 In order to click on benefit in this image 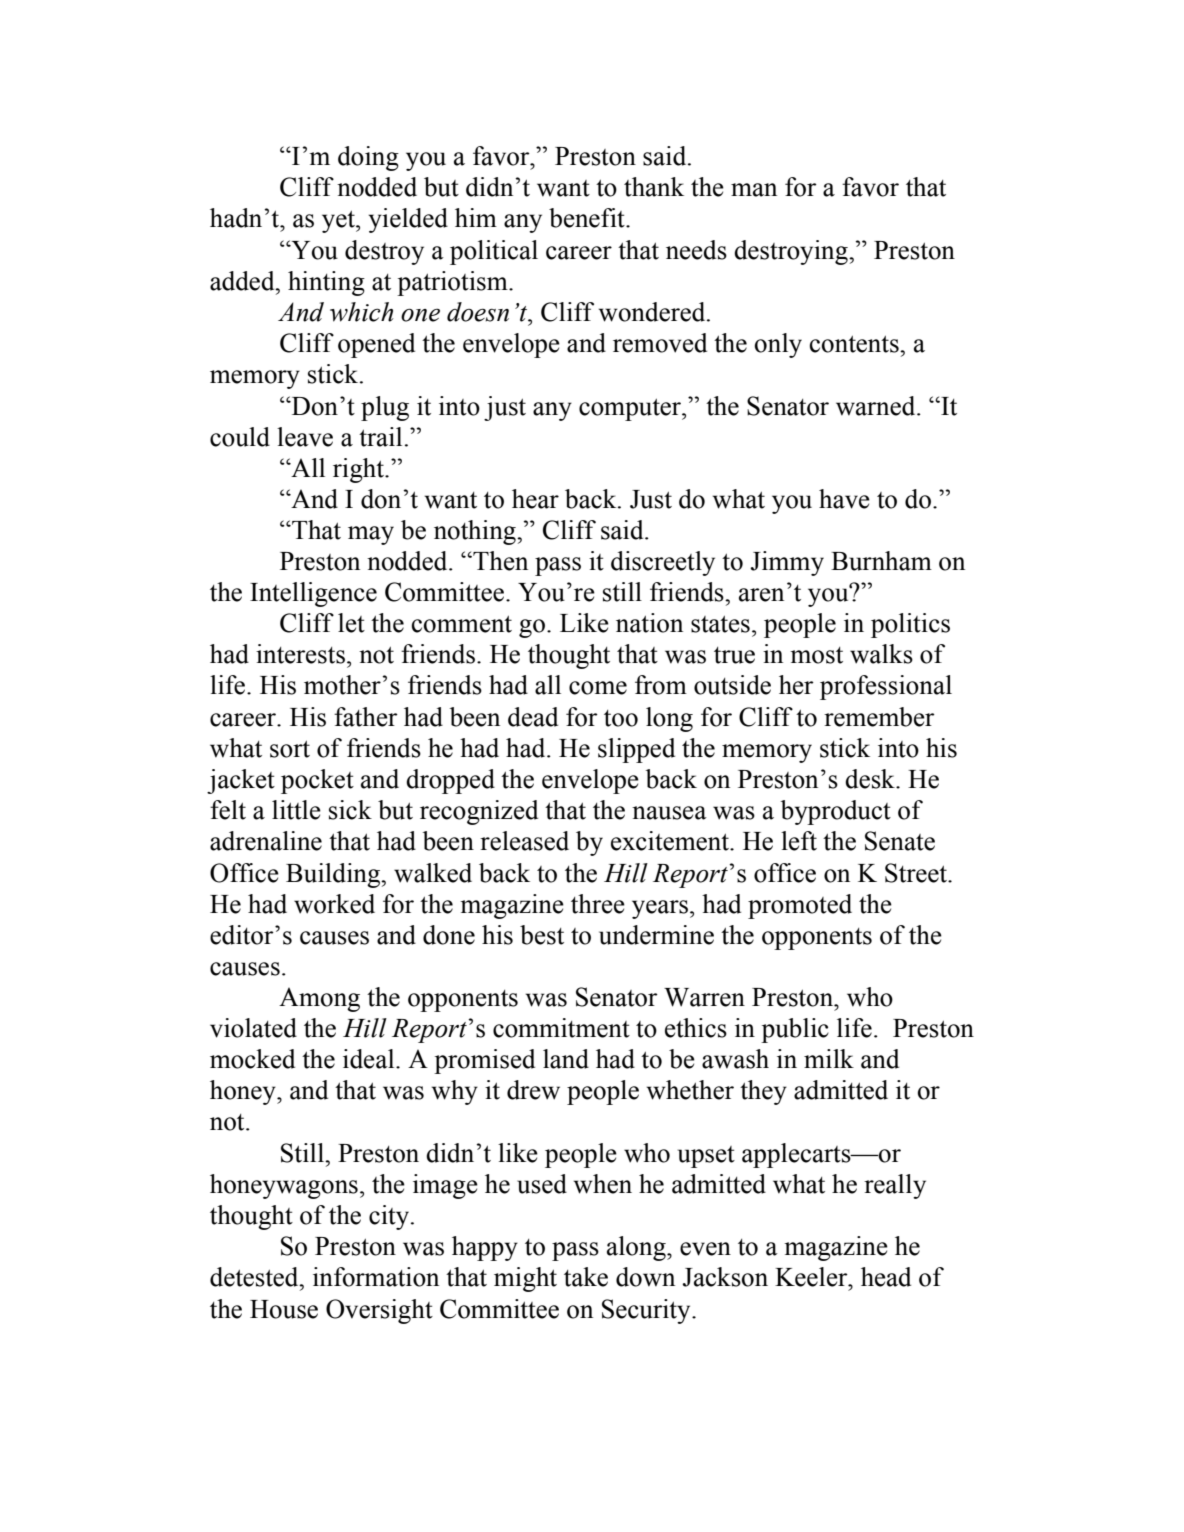, I will do `click(588, 218)`.
